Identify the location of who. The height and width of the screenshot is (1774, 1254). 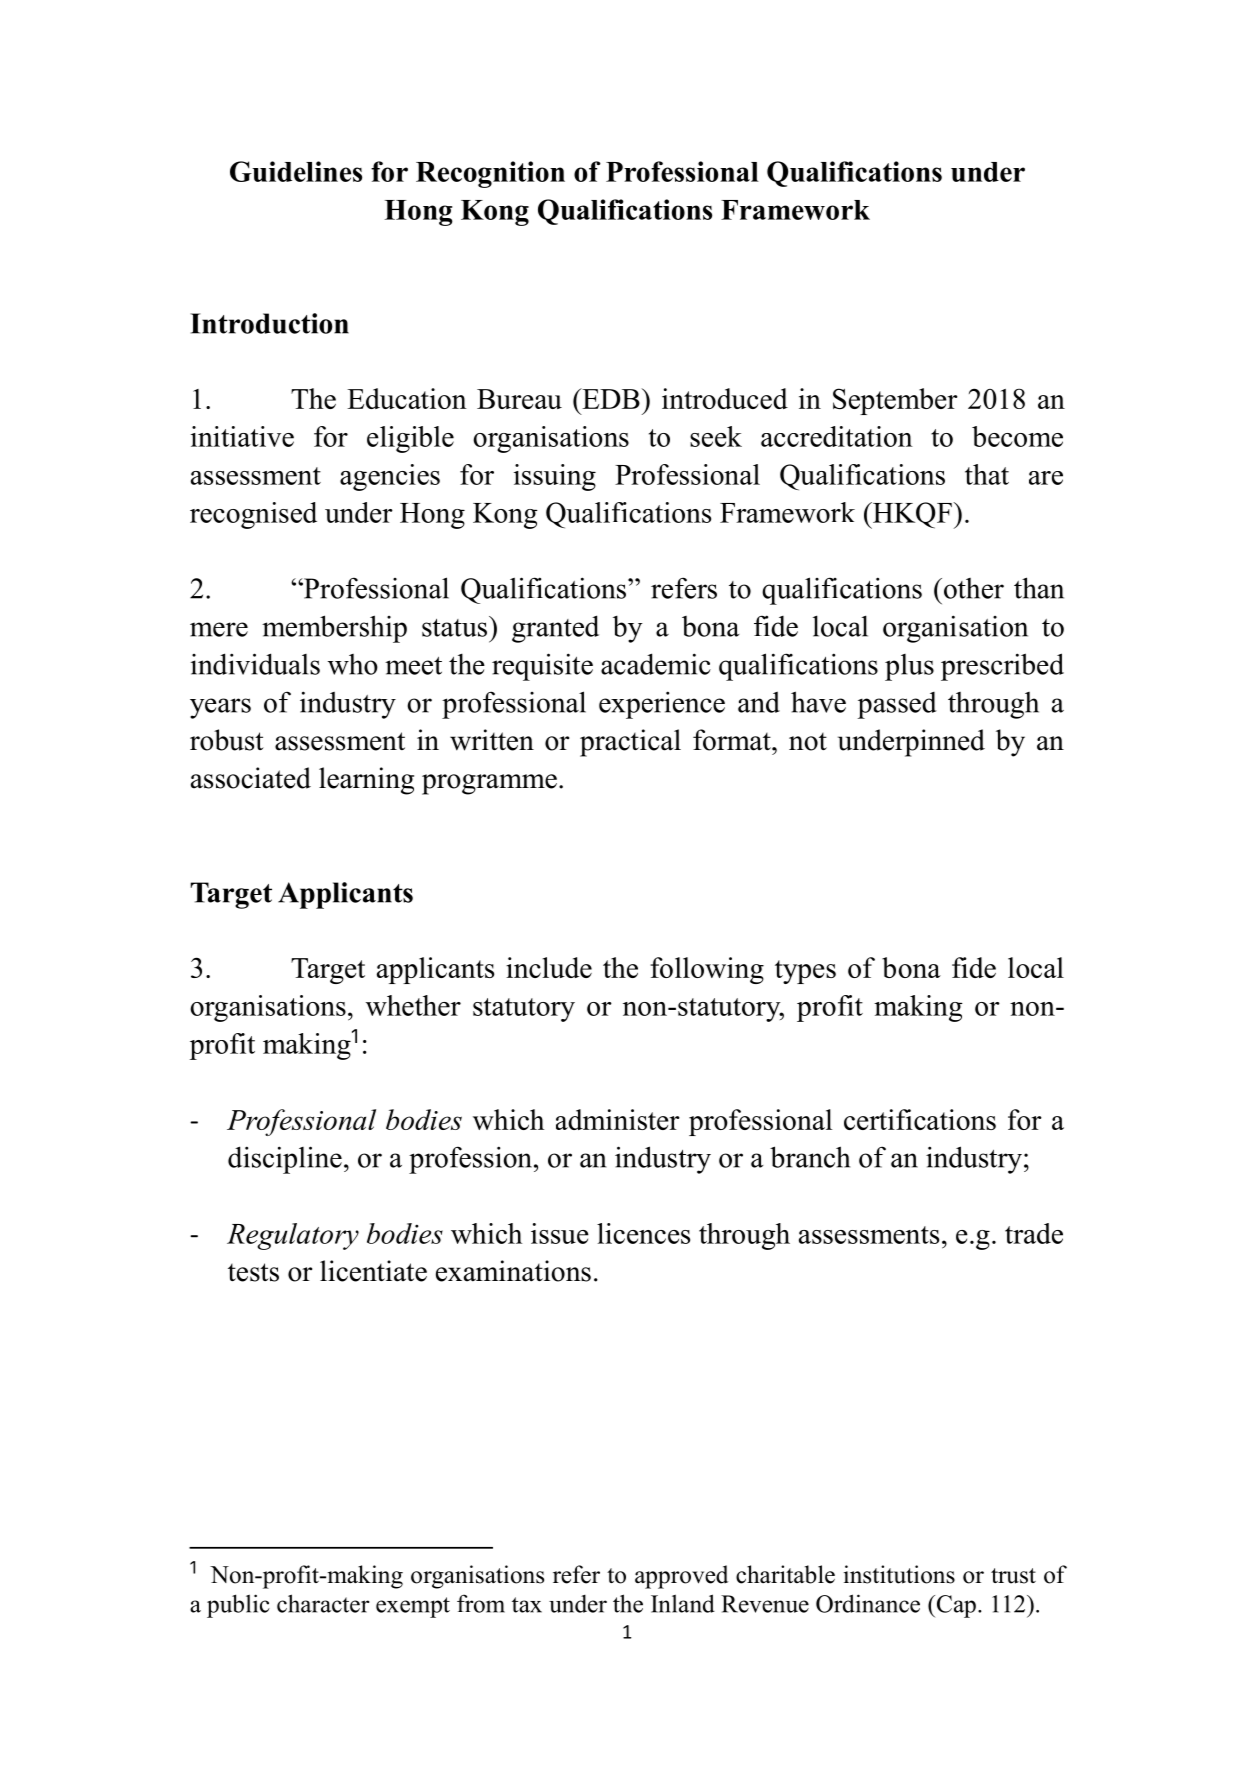
(353, 664).
